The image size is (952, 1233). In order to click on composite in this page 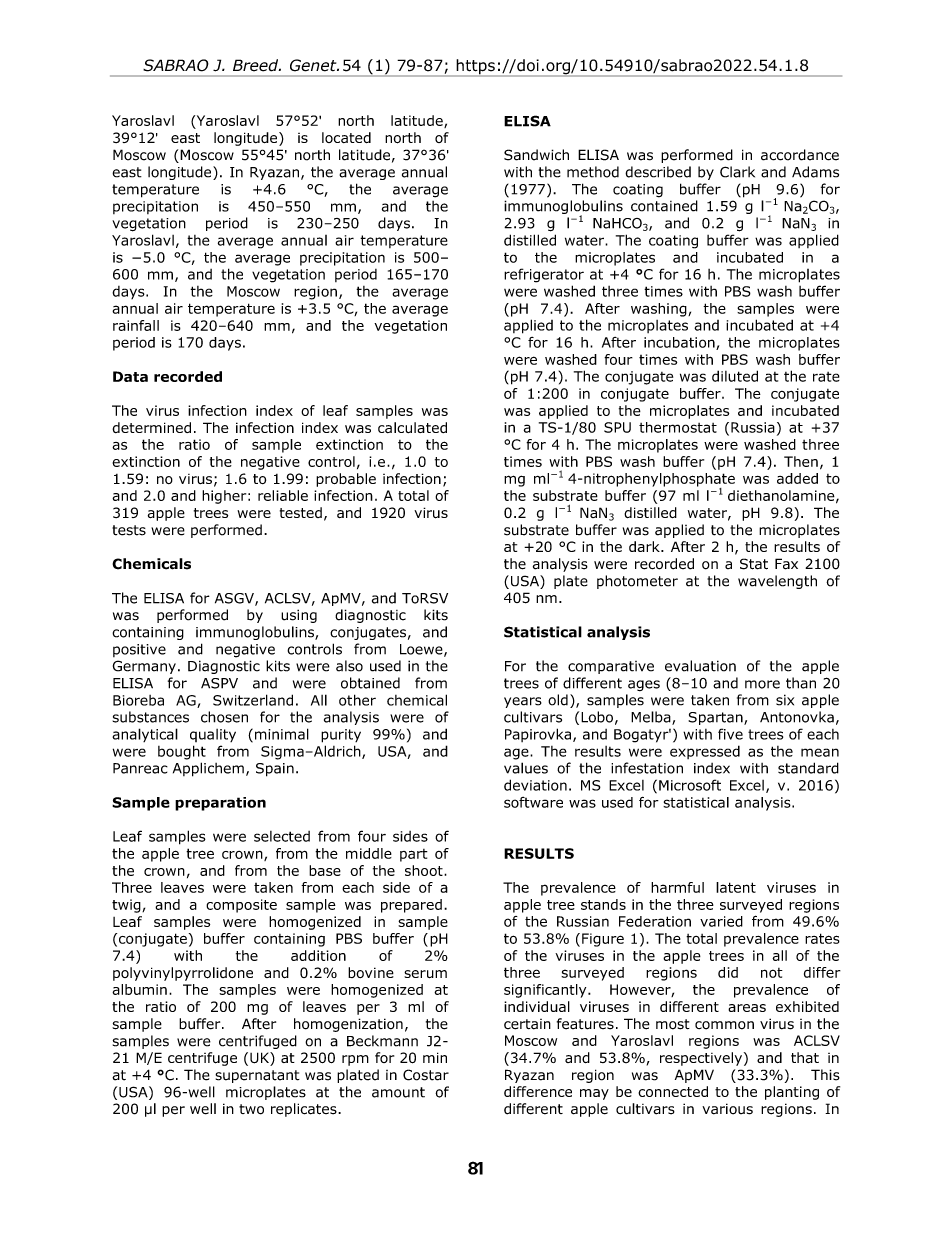, I will do `click(241, 906)`.
